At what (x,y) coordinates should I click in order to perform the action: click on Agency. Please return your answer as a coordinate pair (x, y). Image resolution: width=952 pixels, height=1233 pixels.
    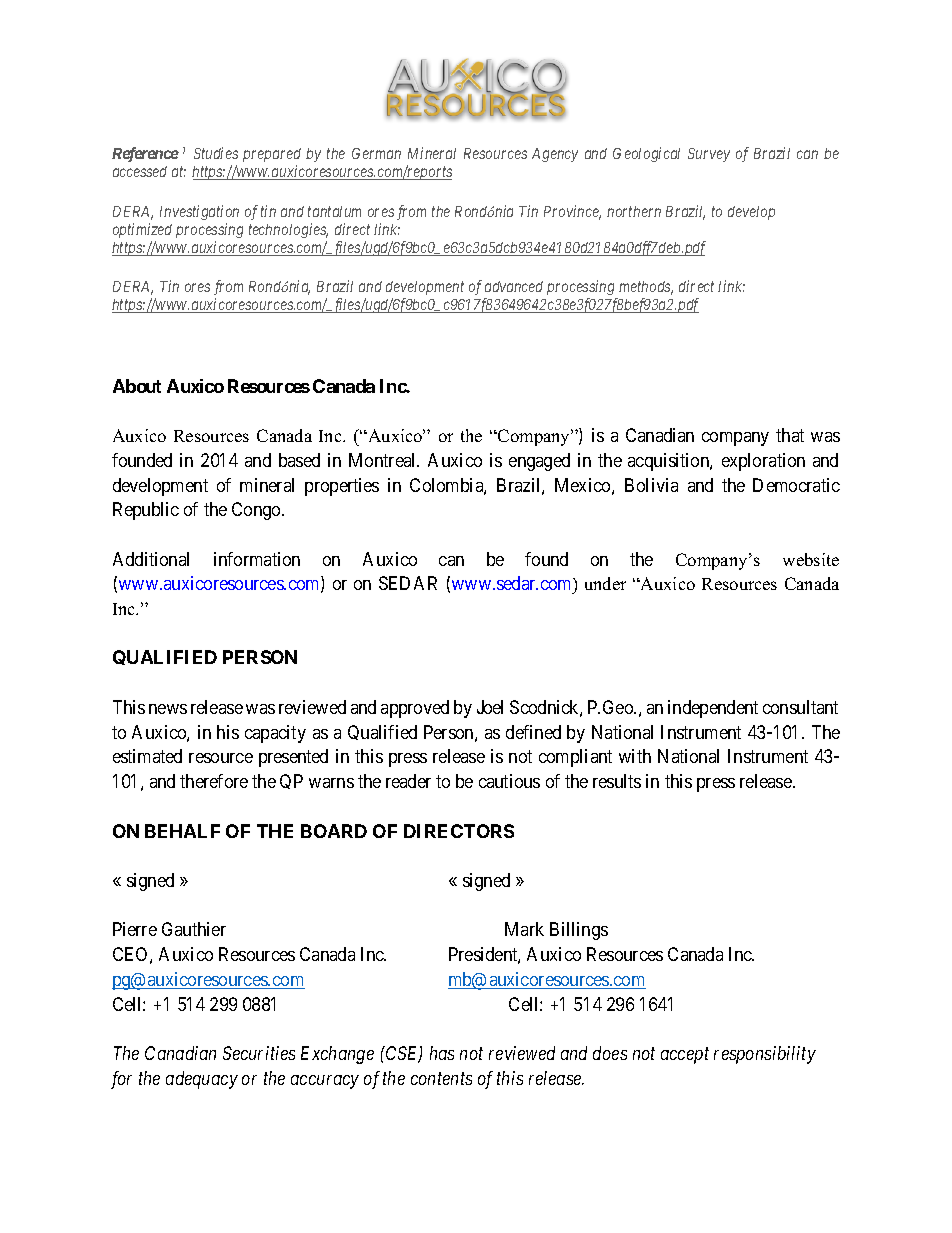
    Looking at the image, I should click on (555, 155).
